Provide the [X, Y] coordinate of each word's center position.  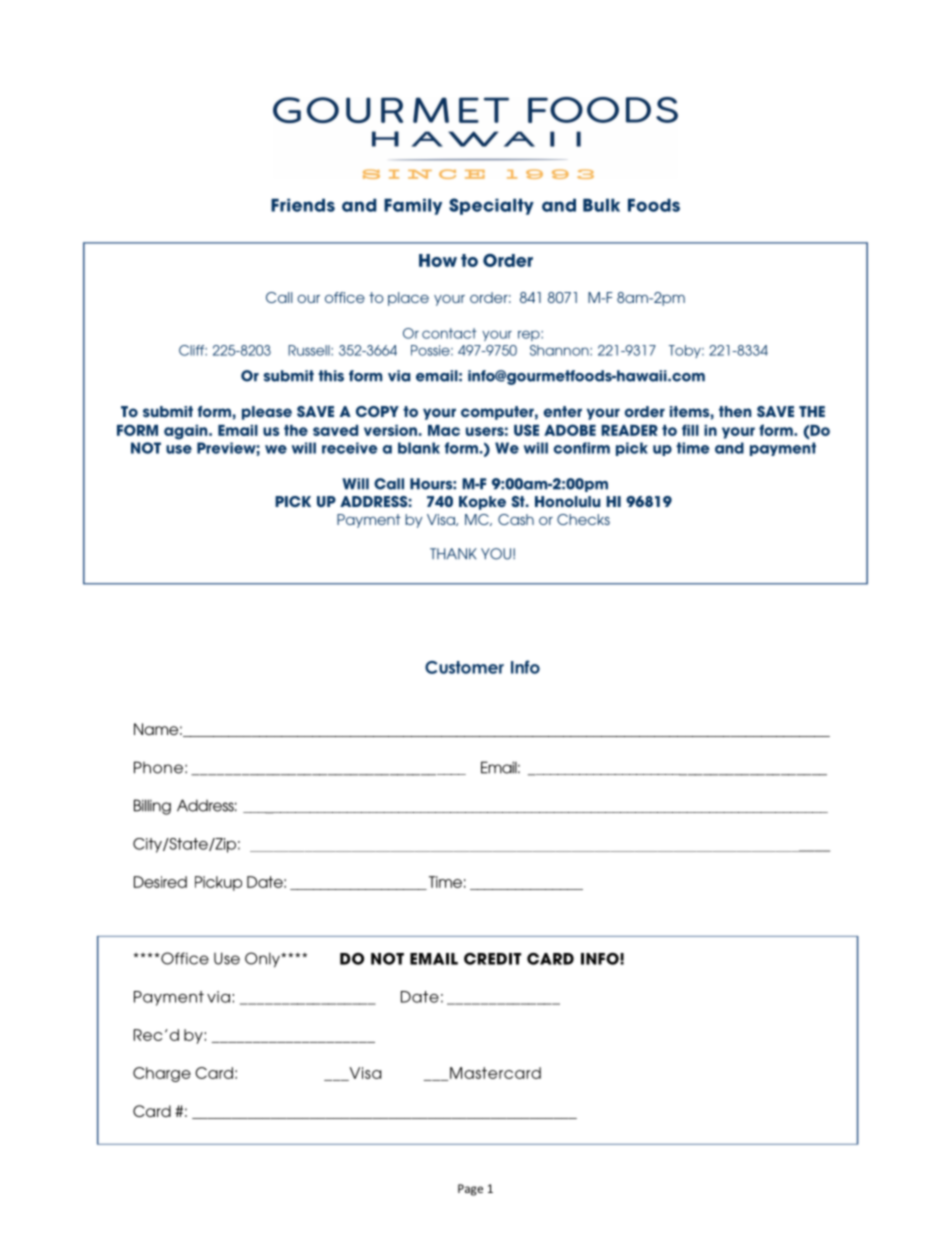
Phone [158, 767]
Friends [303, 205]
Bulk [601, 205]
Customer [464, 667]
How [438, 260]
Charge [162, 1074]
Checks [583, 519]
